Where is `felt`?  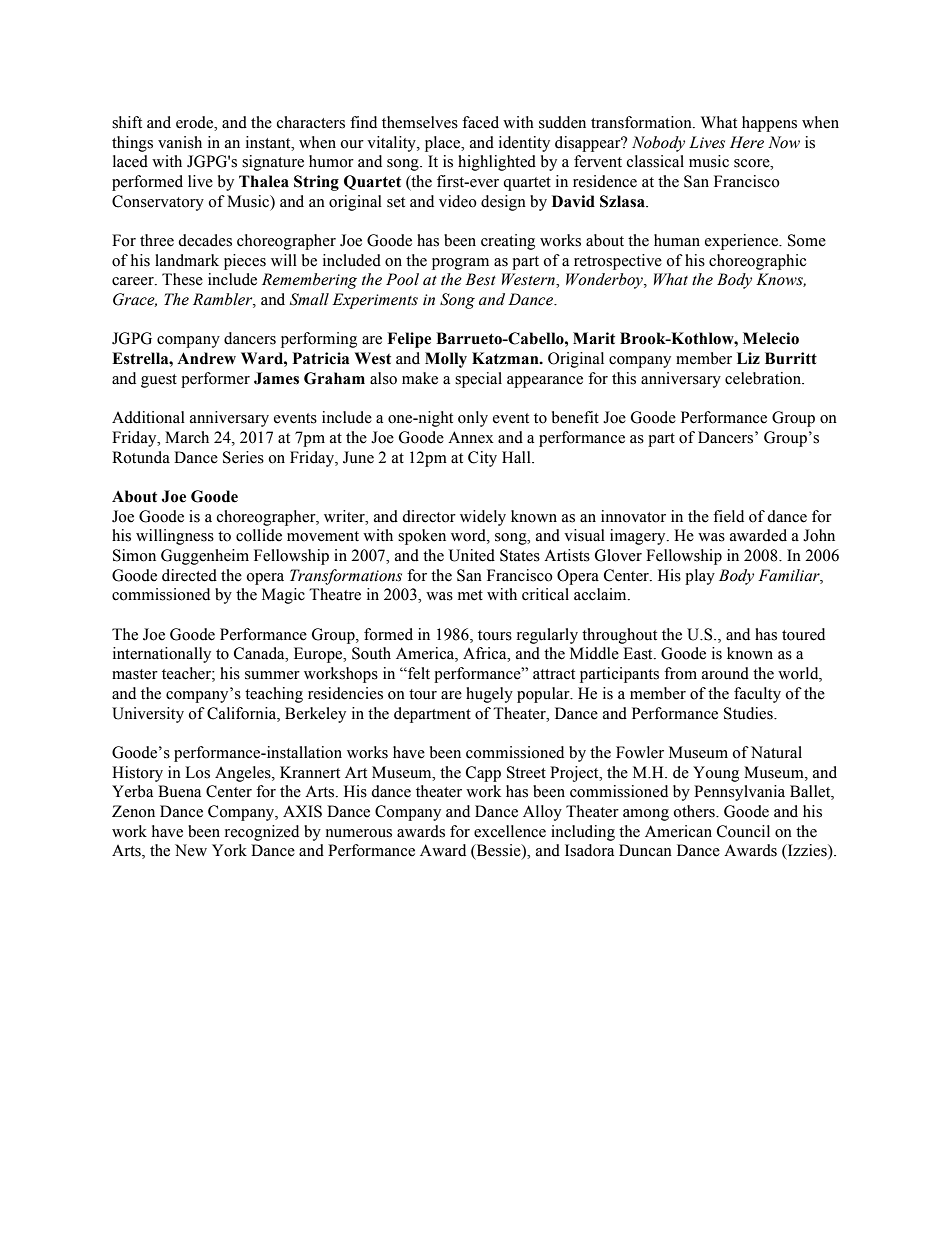
felt is located at coordinates (418, 673).
